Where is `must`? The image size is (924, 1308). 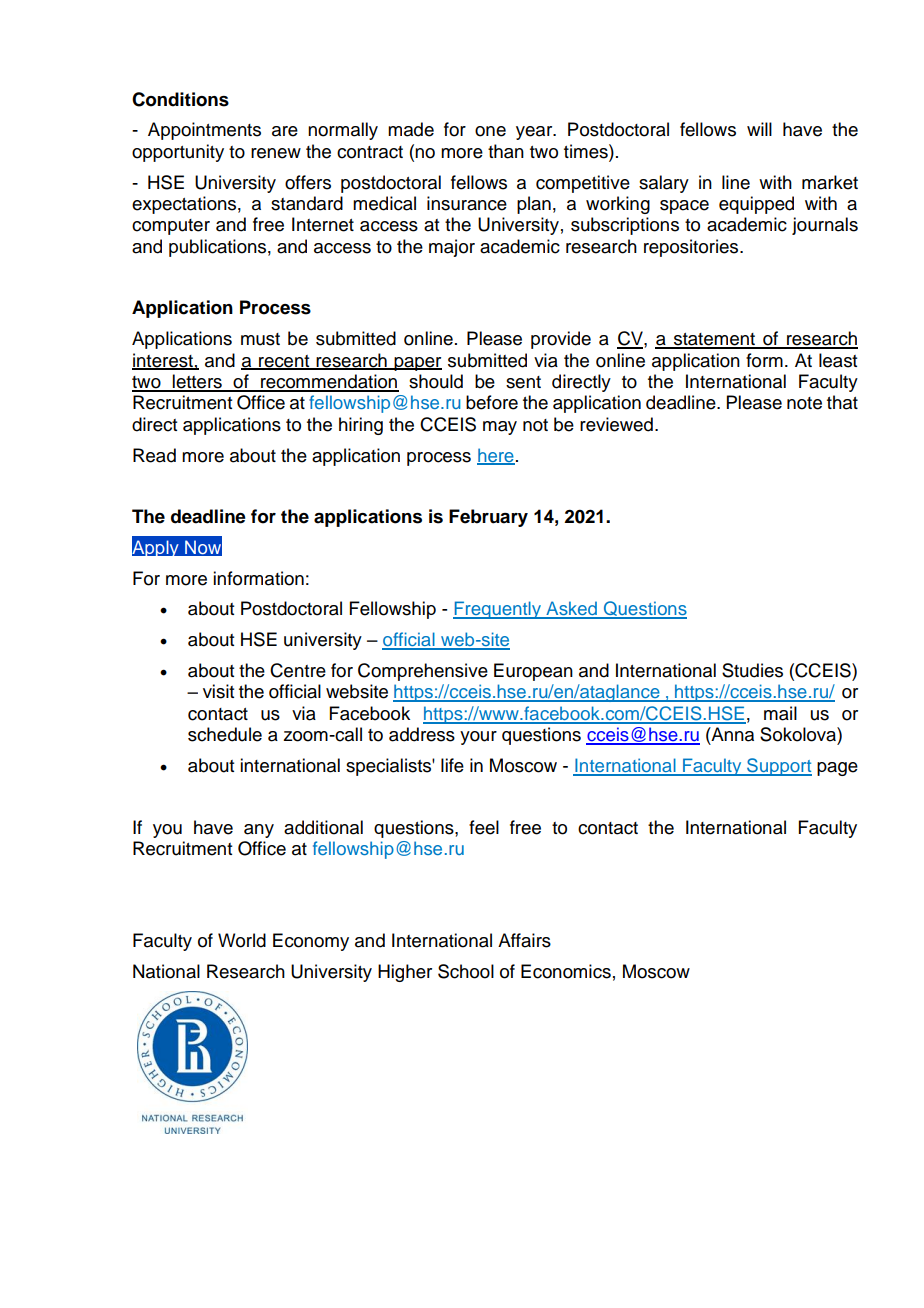 must is located at coordinates (260, 339).
